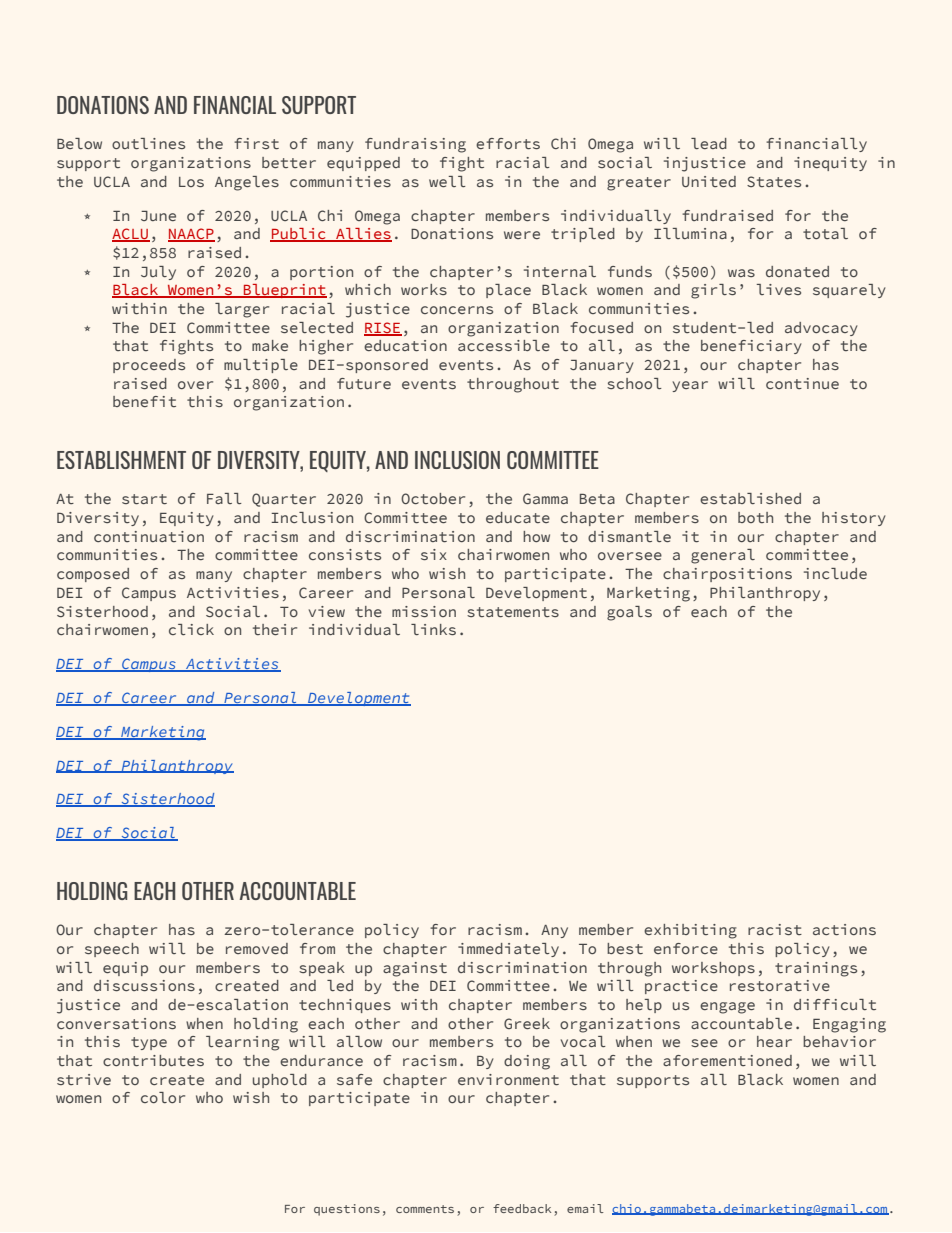  I want to click on six, so click(434, 554).
